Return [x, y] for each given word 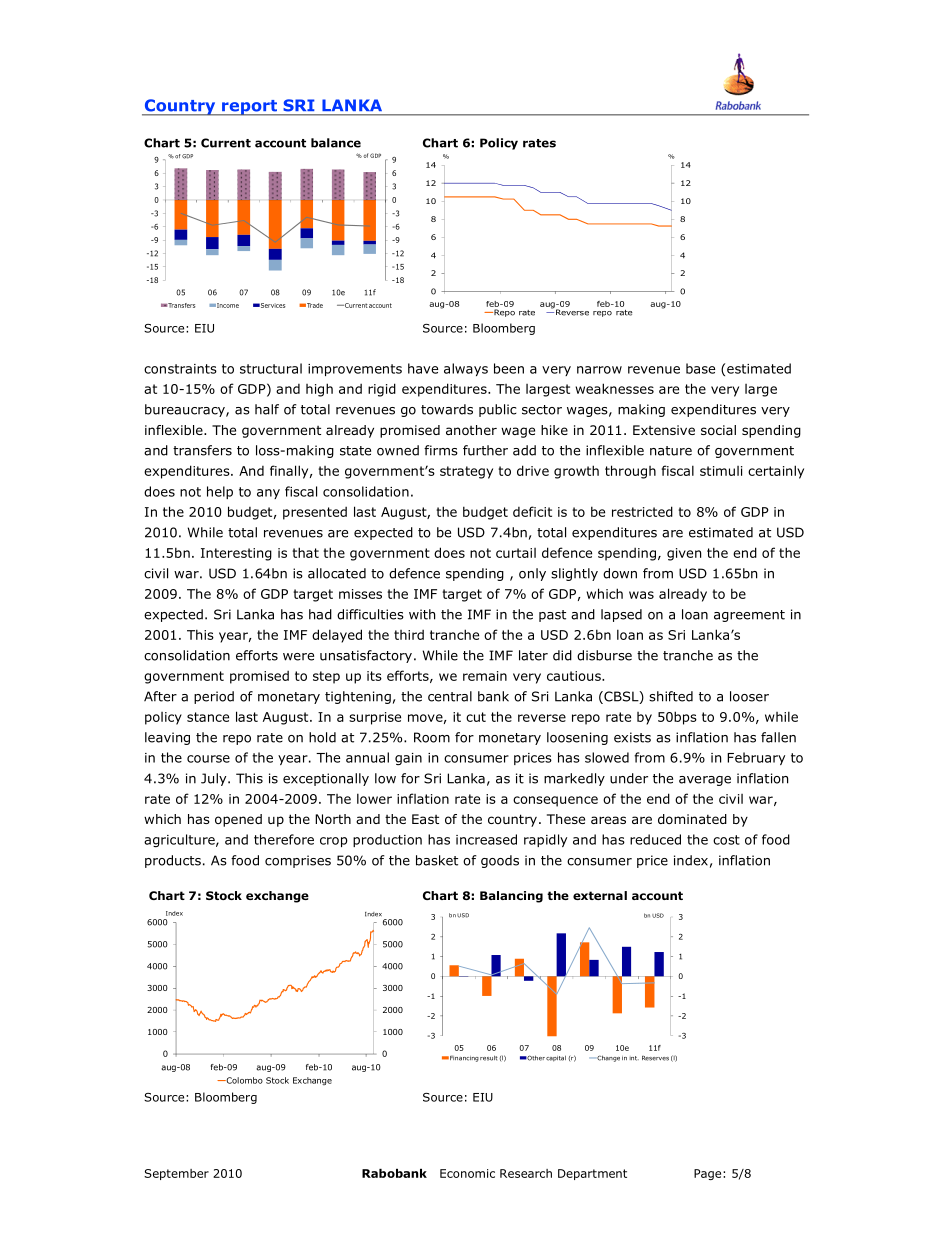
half [267, 409]
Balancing [511, 897]
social [718, 430]
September [176, 1174]
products [173, 861]
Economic [467, 1173]
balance [336, 143]
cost [726, 840]
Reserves [655, 1058]
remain [485, 676]
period [214, 697]
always [466, 369]
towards [447, 409]
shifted [671, 696]
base [700, 368]
